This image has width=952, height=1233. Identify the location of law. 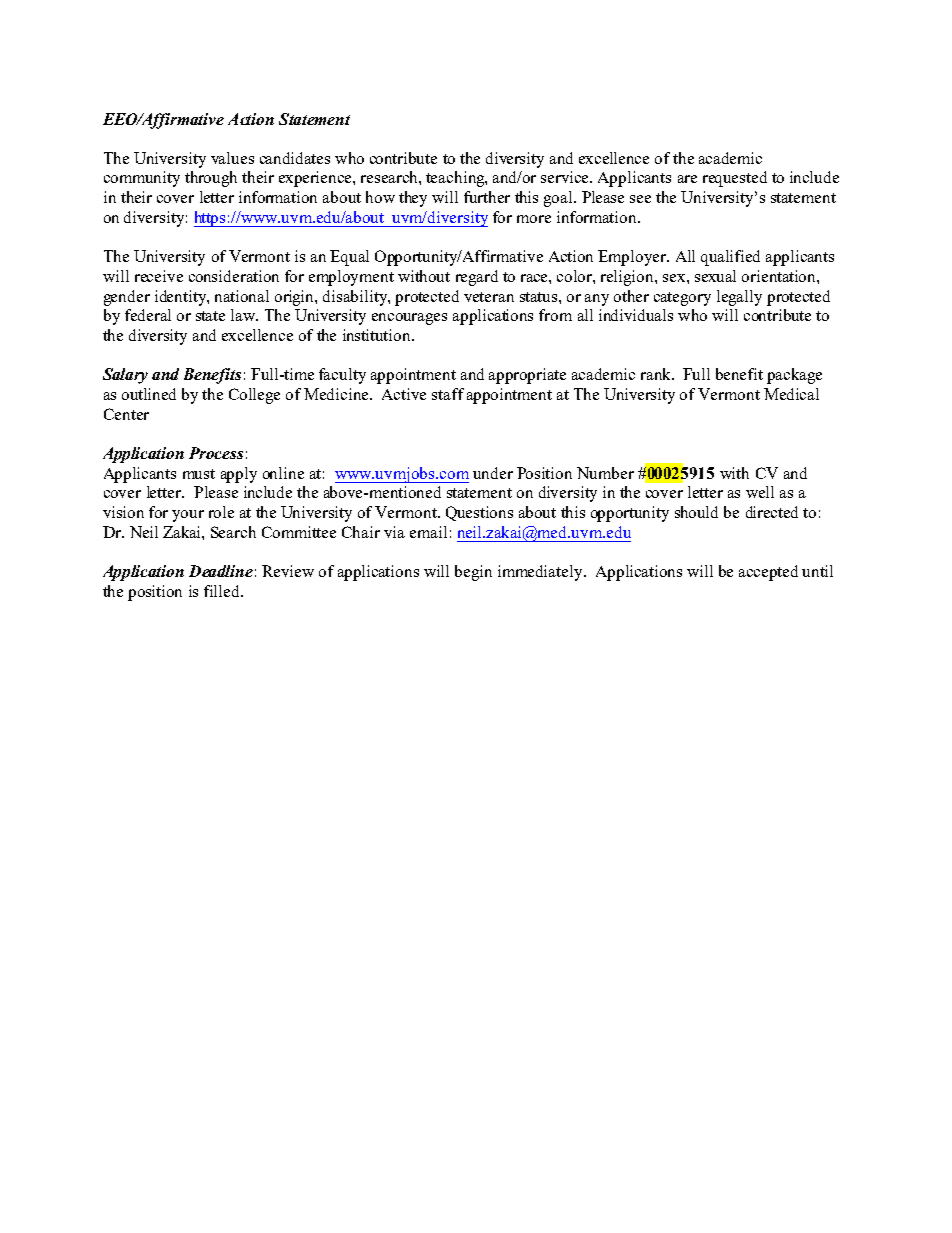
(244, 315).
